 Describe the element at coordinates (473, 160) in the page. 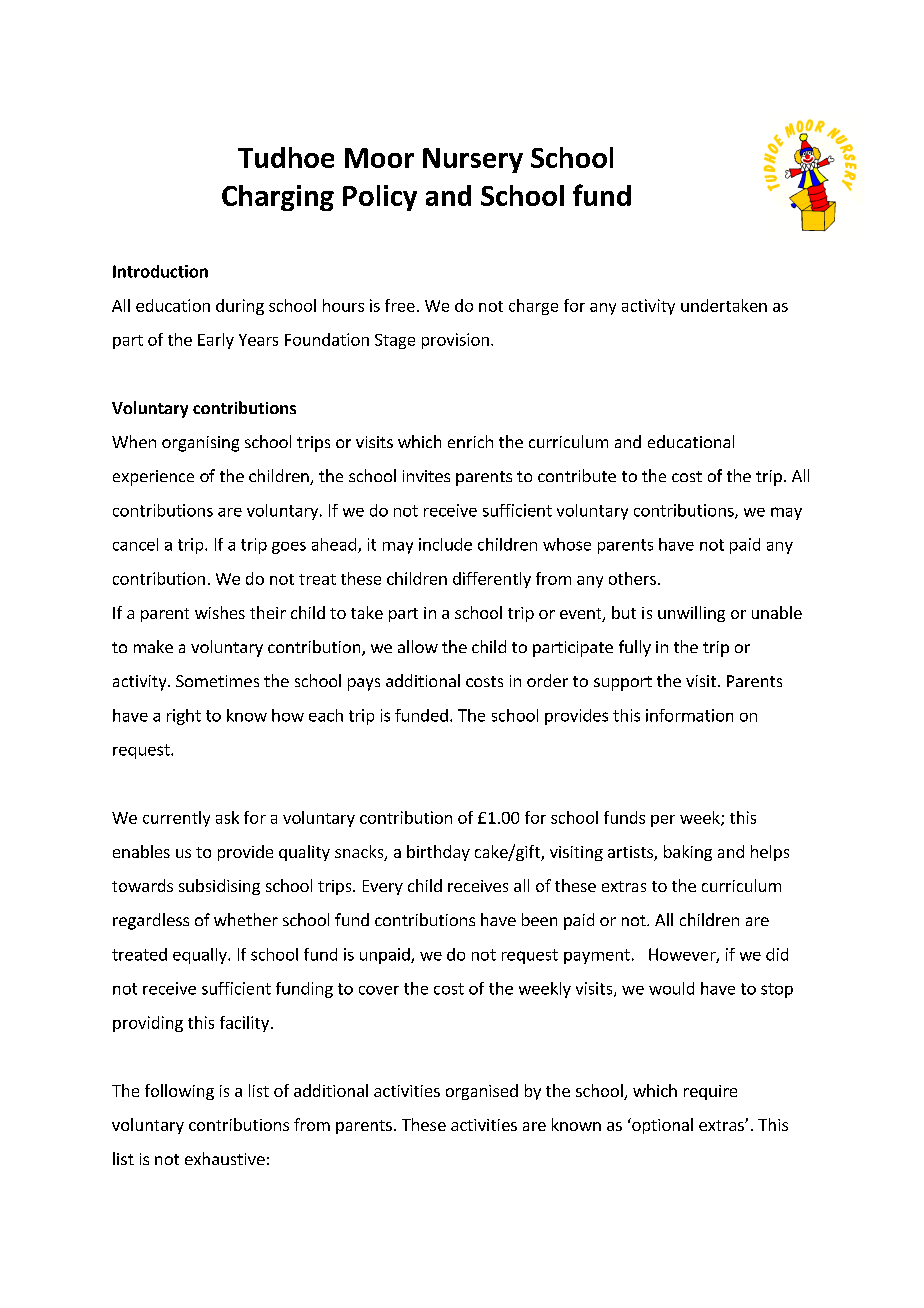

I see `Nursery` at that location.
